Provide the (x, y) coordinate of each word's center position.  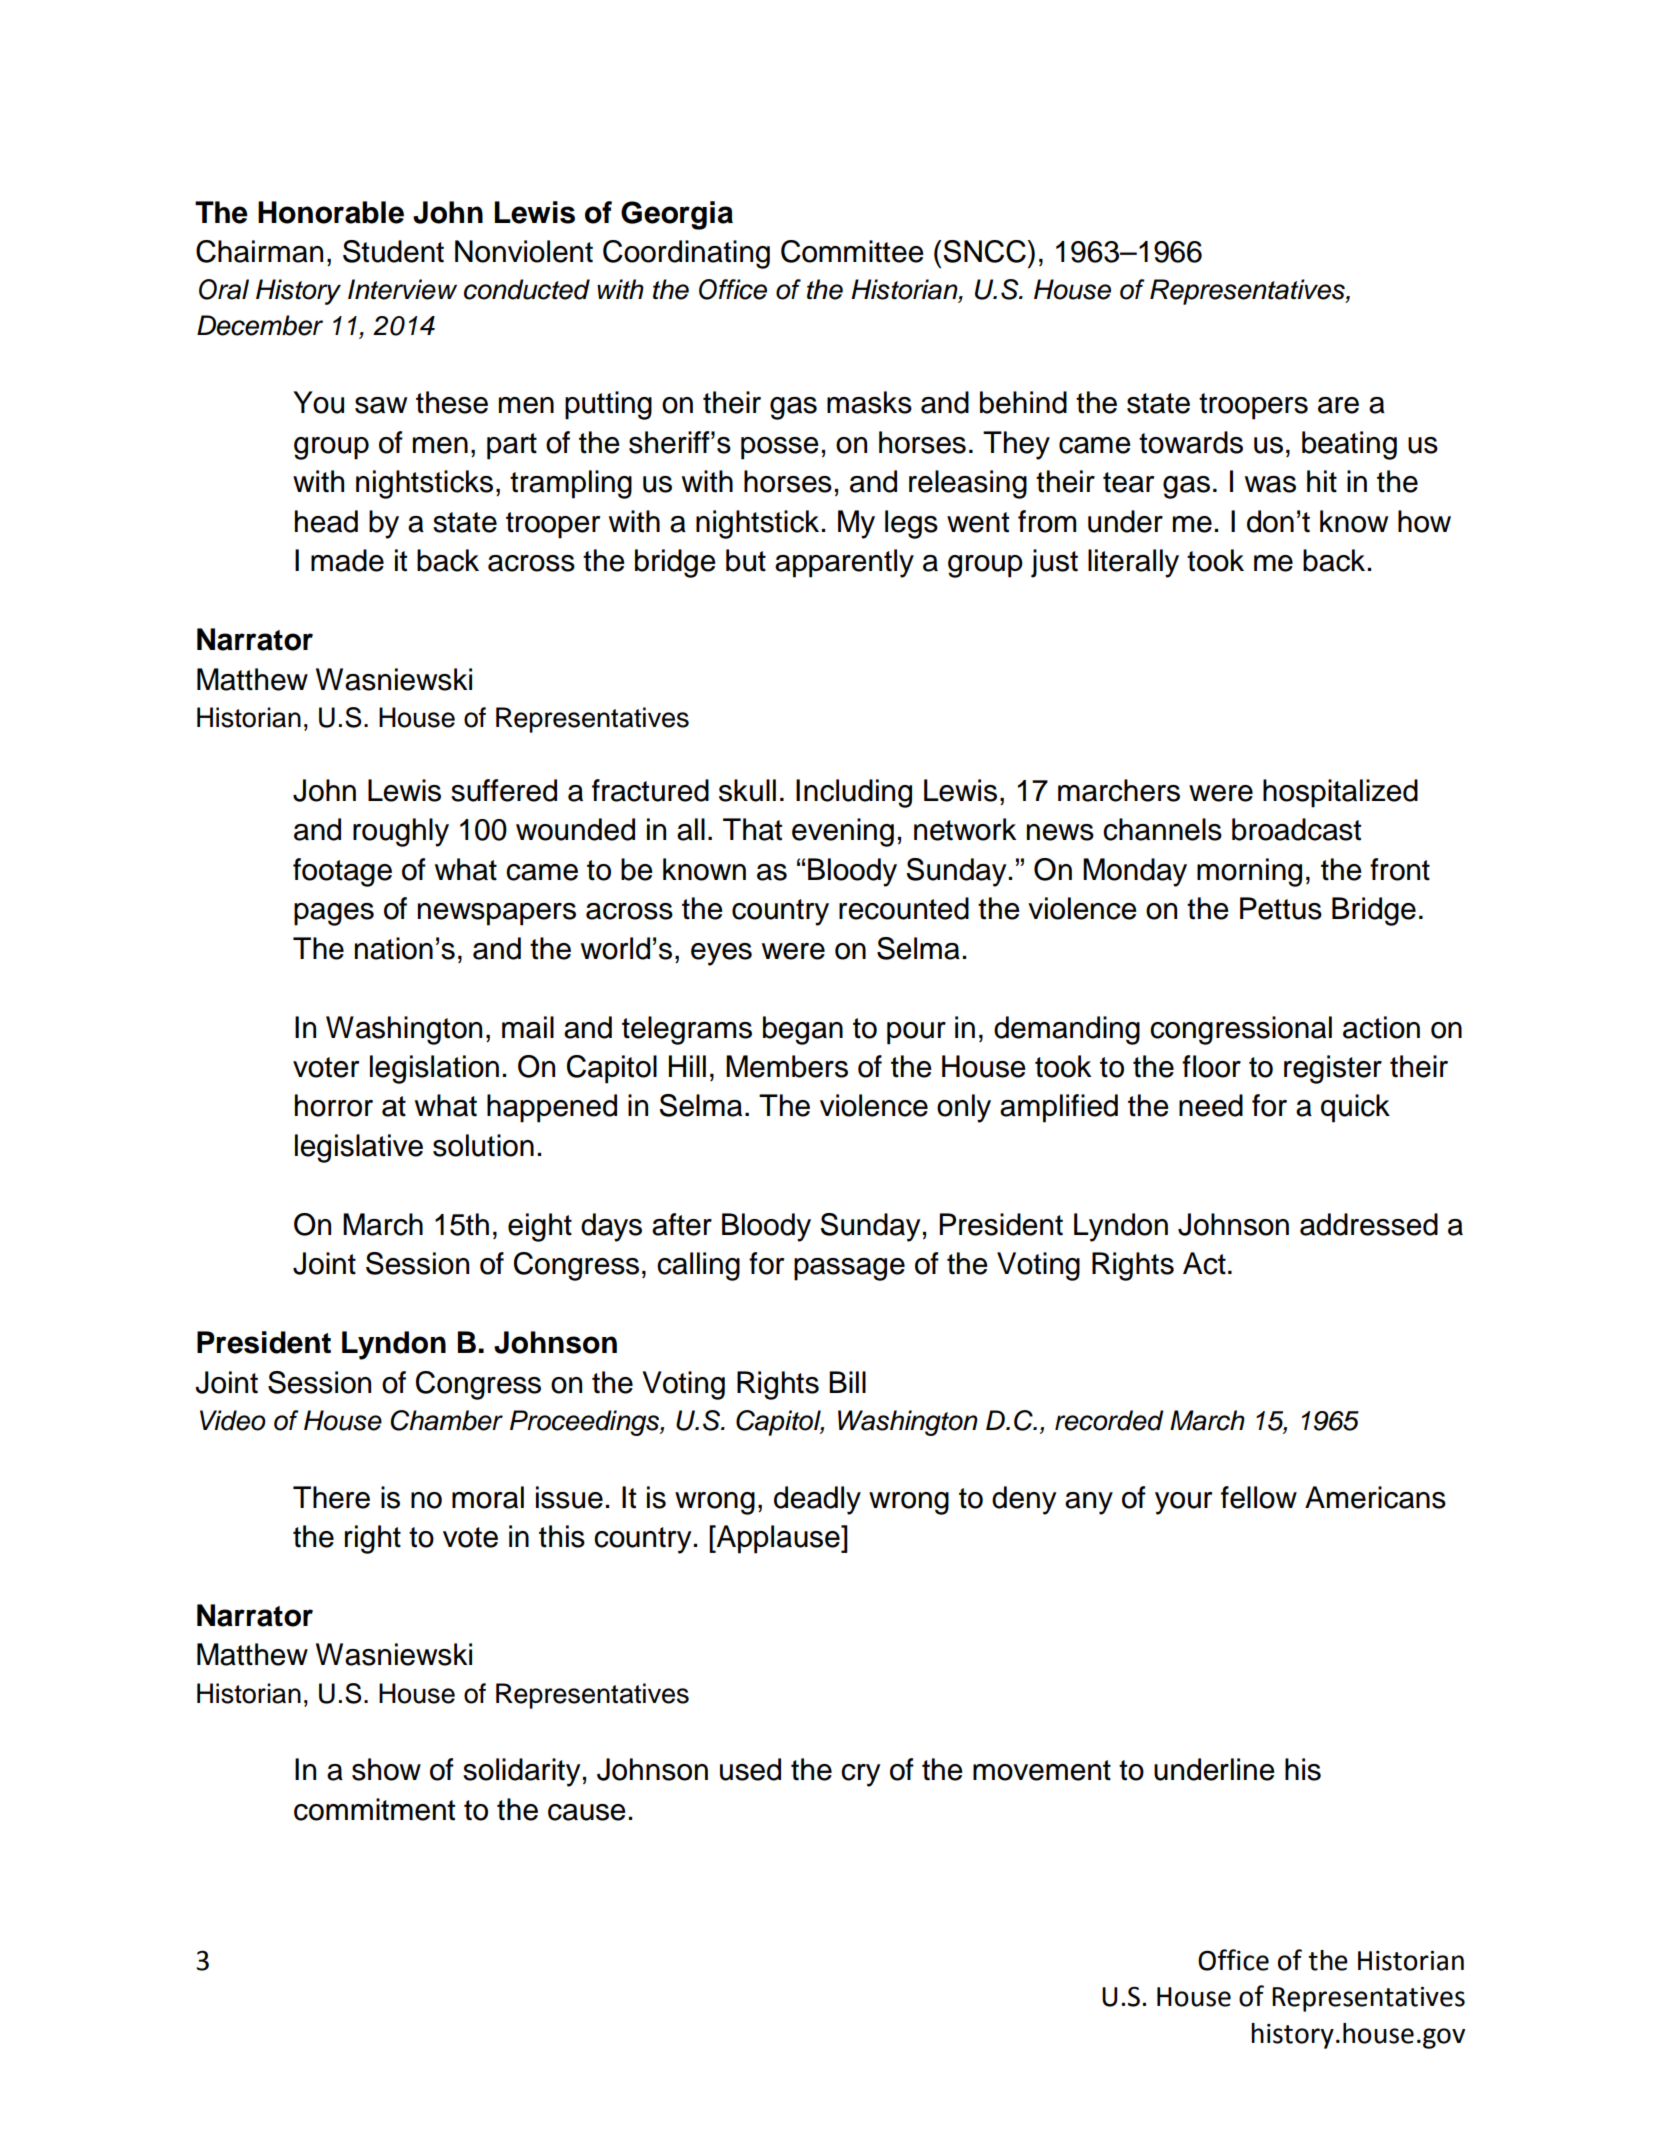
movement (1042, 1770)
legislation (434, 1069)
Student (393, 251)
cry (861, 1775)
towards (1191, 442)
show (386, 1769)
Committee (852, 251)
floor (1211, 1066)
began (803, 1030)
